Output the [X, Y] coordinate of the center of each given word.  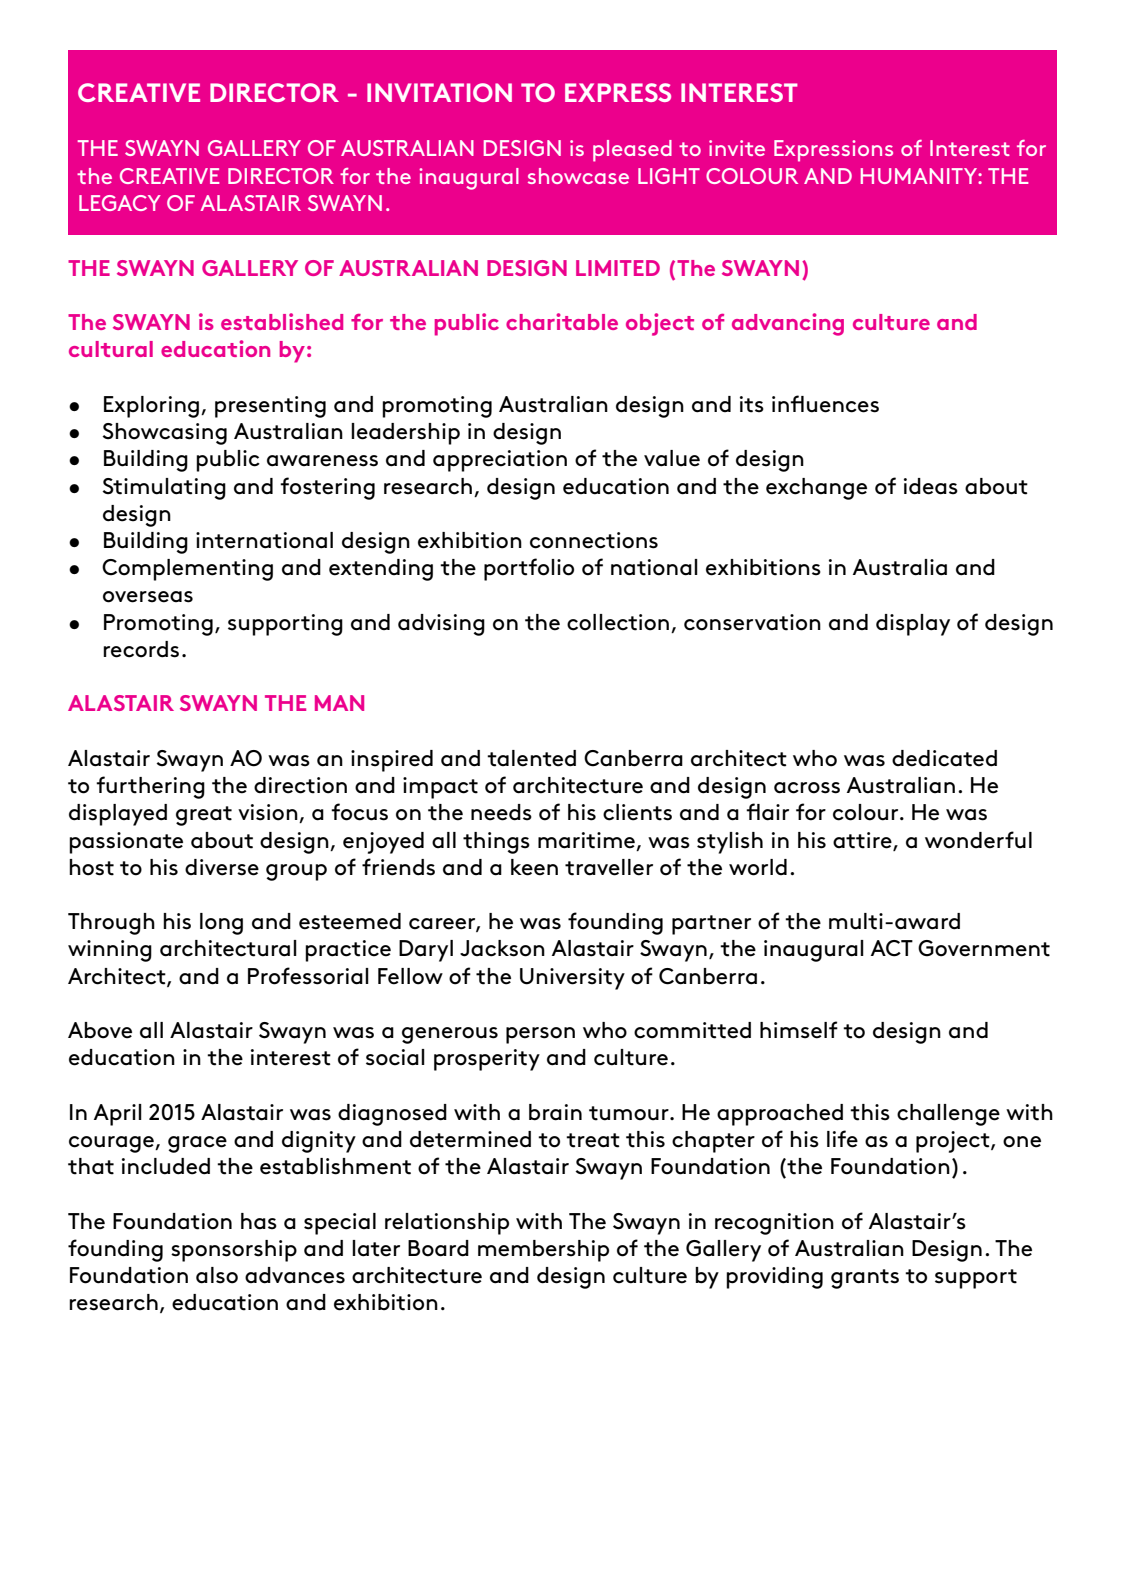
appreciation [500, 461]
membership [543, 1251]
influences [825, 404]
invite [737, 148]
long [221, 924]
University [572, 979]
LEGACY [120, 203]
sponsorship [234, 1251]
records [141, 649]
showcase [578, 176]
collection [618, 622]
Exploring [151, 407]
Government [984, 948]
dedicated [944, 758]
